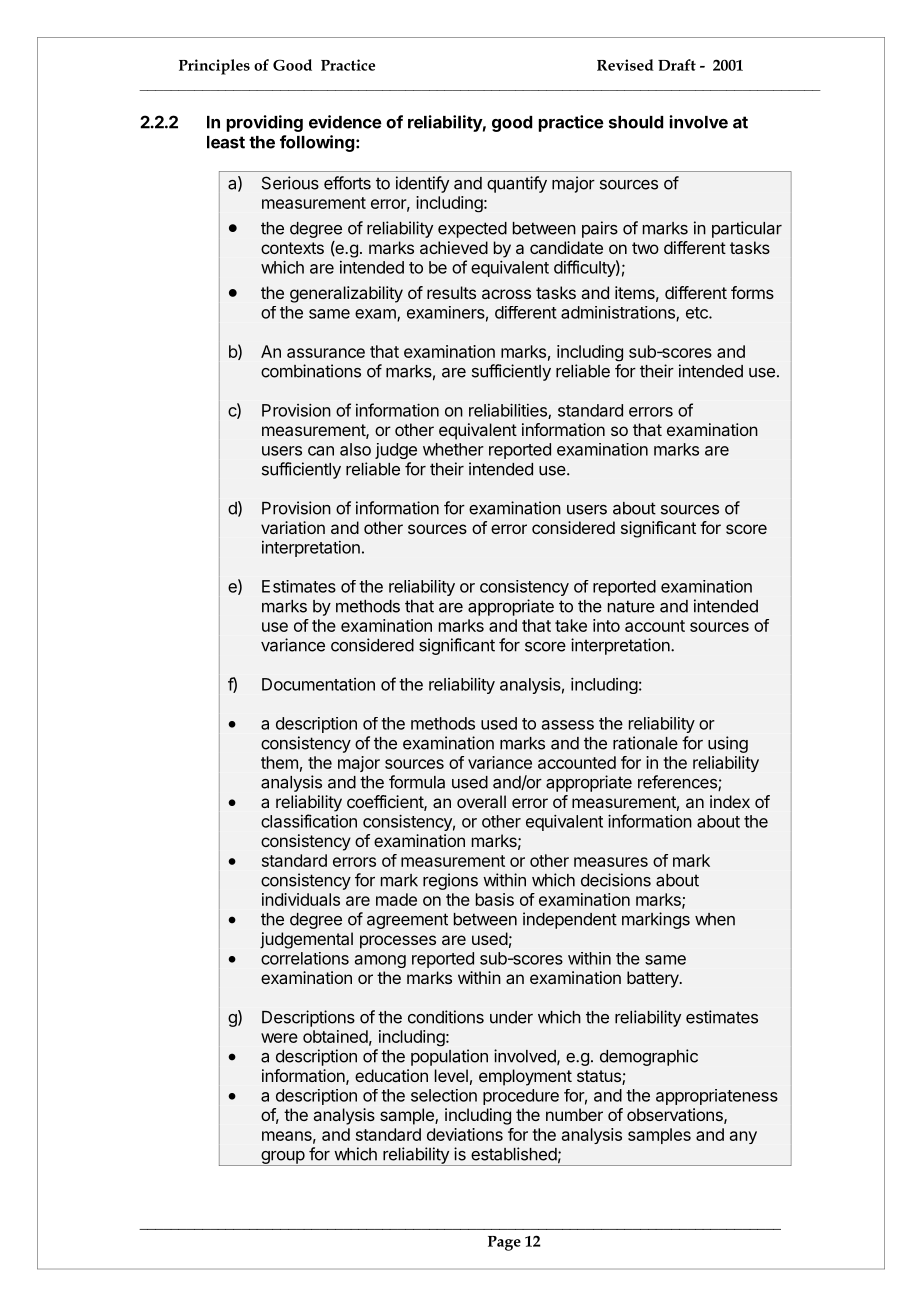  What do you see at coordinates (517, 184) in the image?
I see `quantify` at bounding box center [517, 184].
